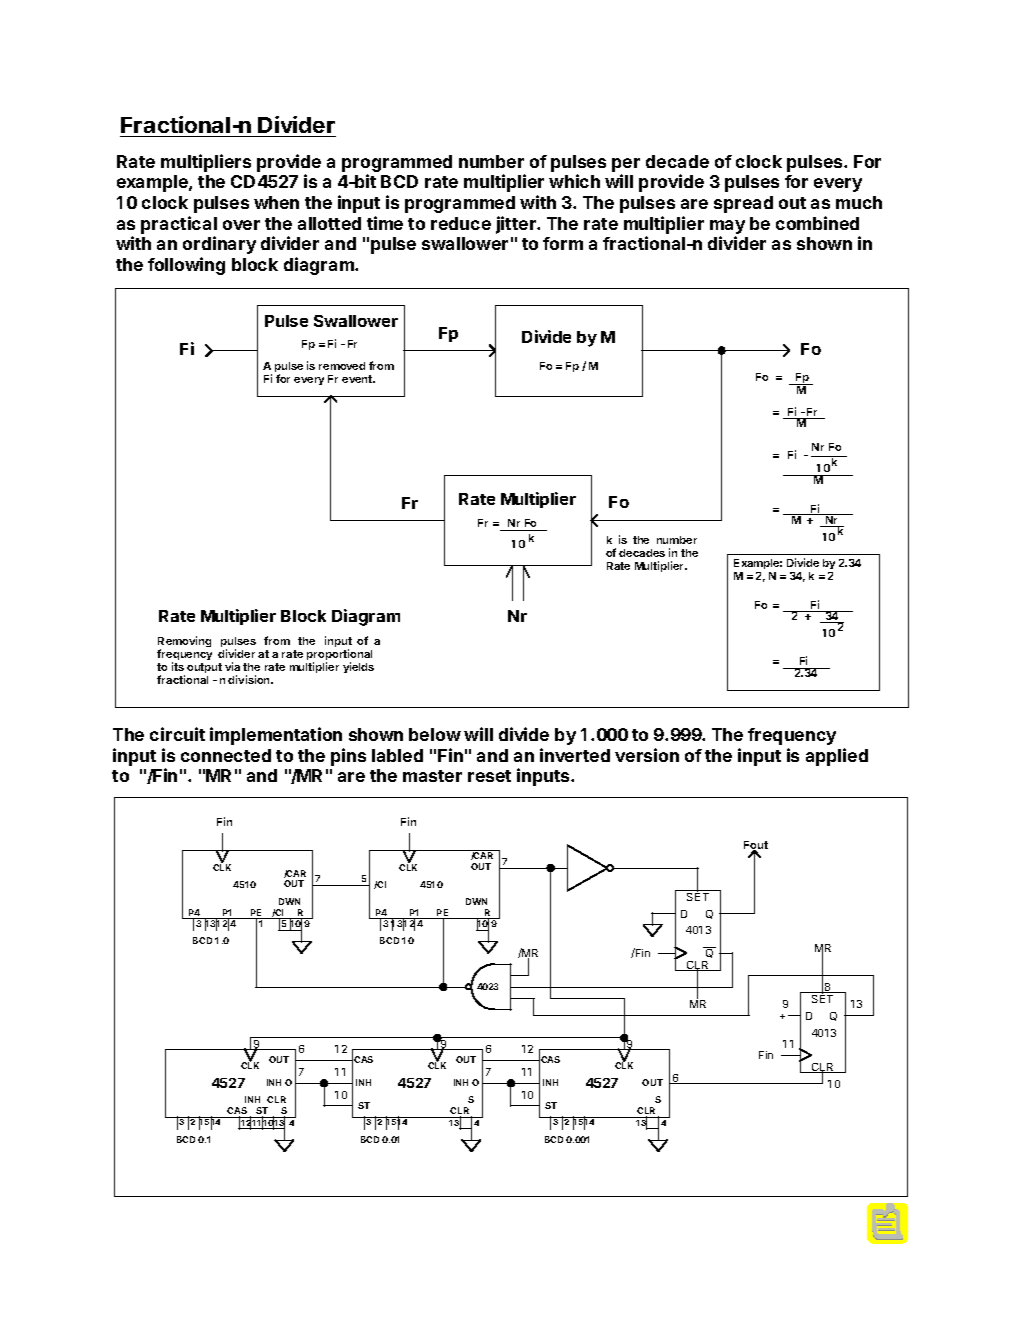  What do you see at coordinates (339, 656) in the screenshot?
I see `proportional` at bounding box center [339, 656].
